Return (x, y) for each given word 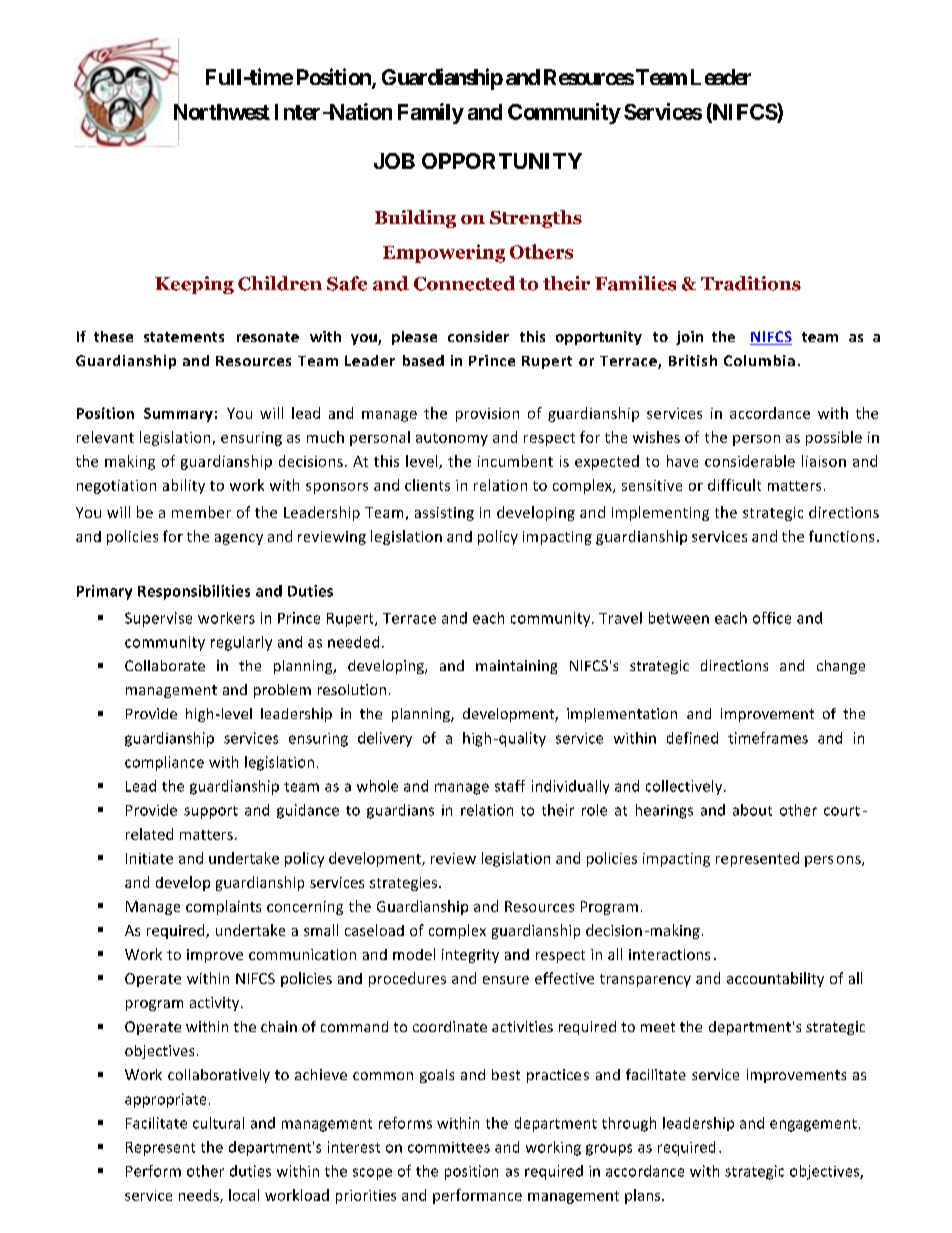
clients (427, 485)
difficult (734, 485)
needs (200, 1196)
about (752, 810)
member (201, 512)
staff (510, 786)
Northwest (222, 113)
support (211, 812)
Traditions (751, 283)
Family (431, 113)
